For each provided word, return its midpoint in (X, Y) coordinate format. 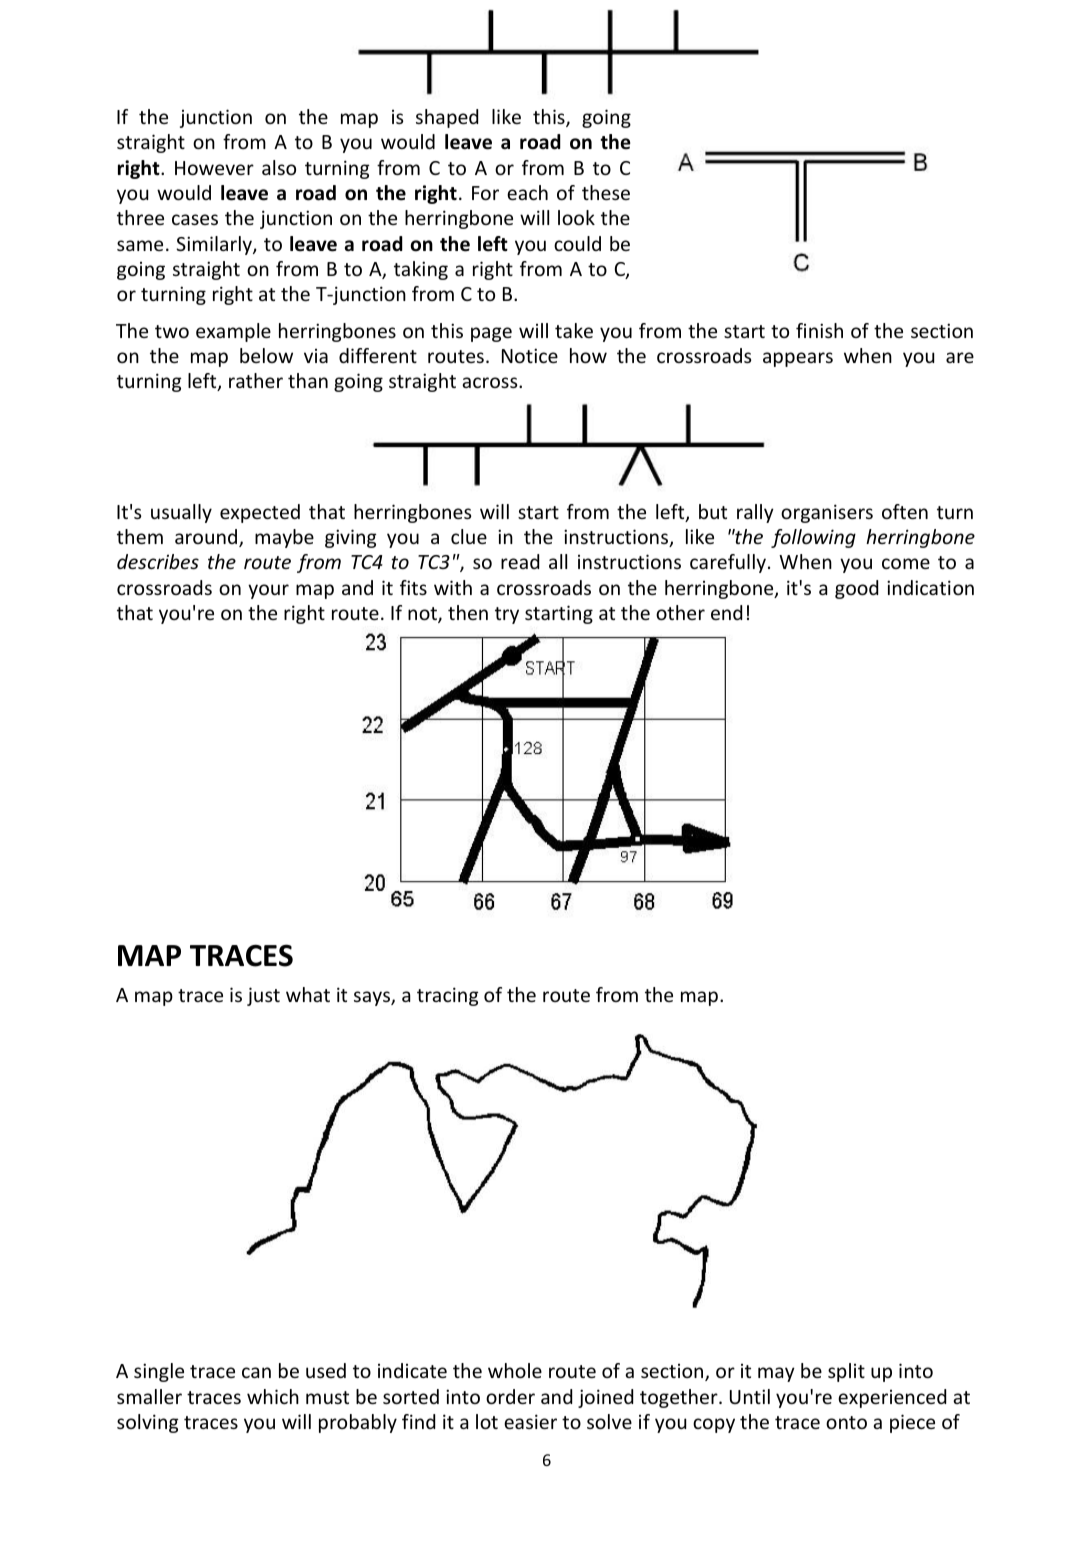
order (510, 1396)
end (726, 612)
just (263, 996)
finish (819, 330)
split (846, 1372)
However (214, 168)
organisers (827, 513)
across (491, 382)
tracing (447, 996)
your (268, 591)
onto (846, 1422)
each (527, 192)
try (507, 615)
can (256, 1372)
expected (260, 513)
